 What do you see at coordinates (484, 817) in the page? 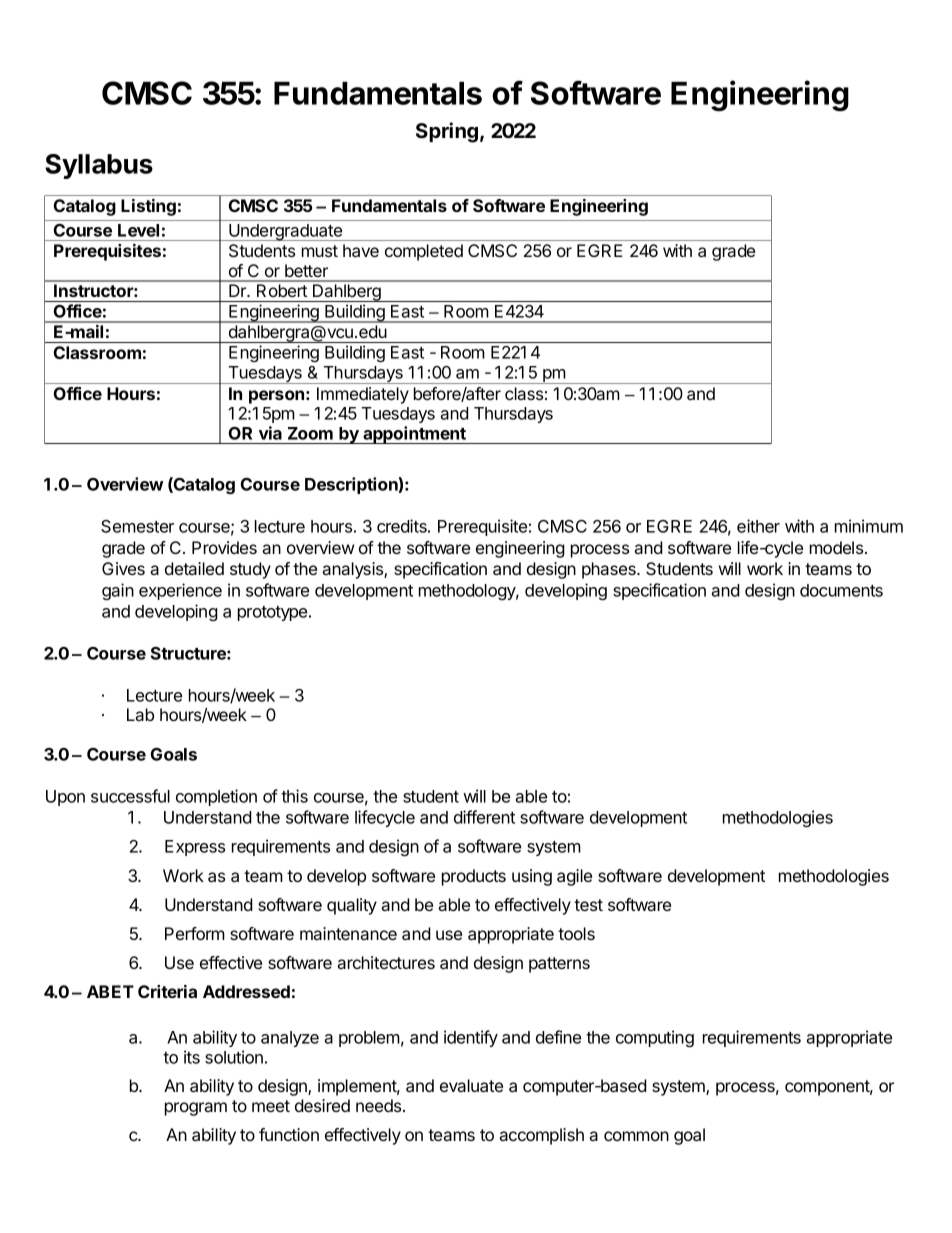
I see `different` at bounding box center [484, 817].
